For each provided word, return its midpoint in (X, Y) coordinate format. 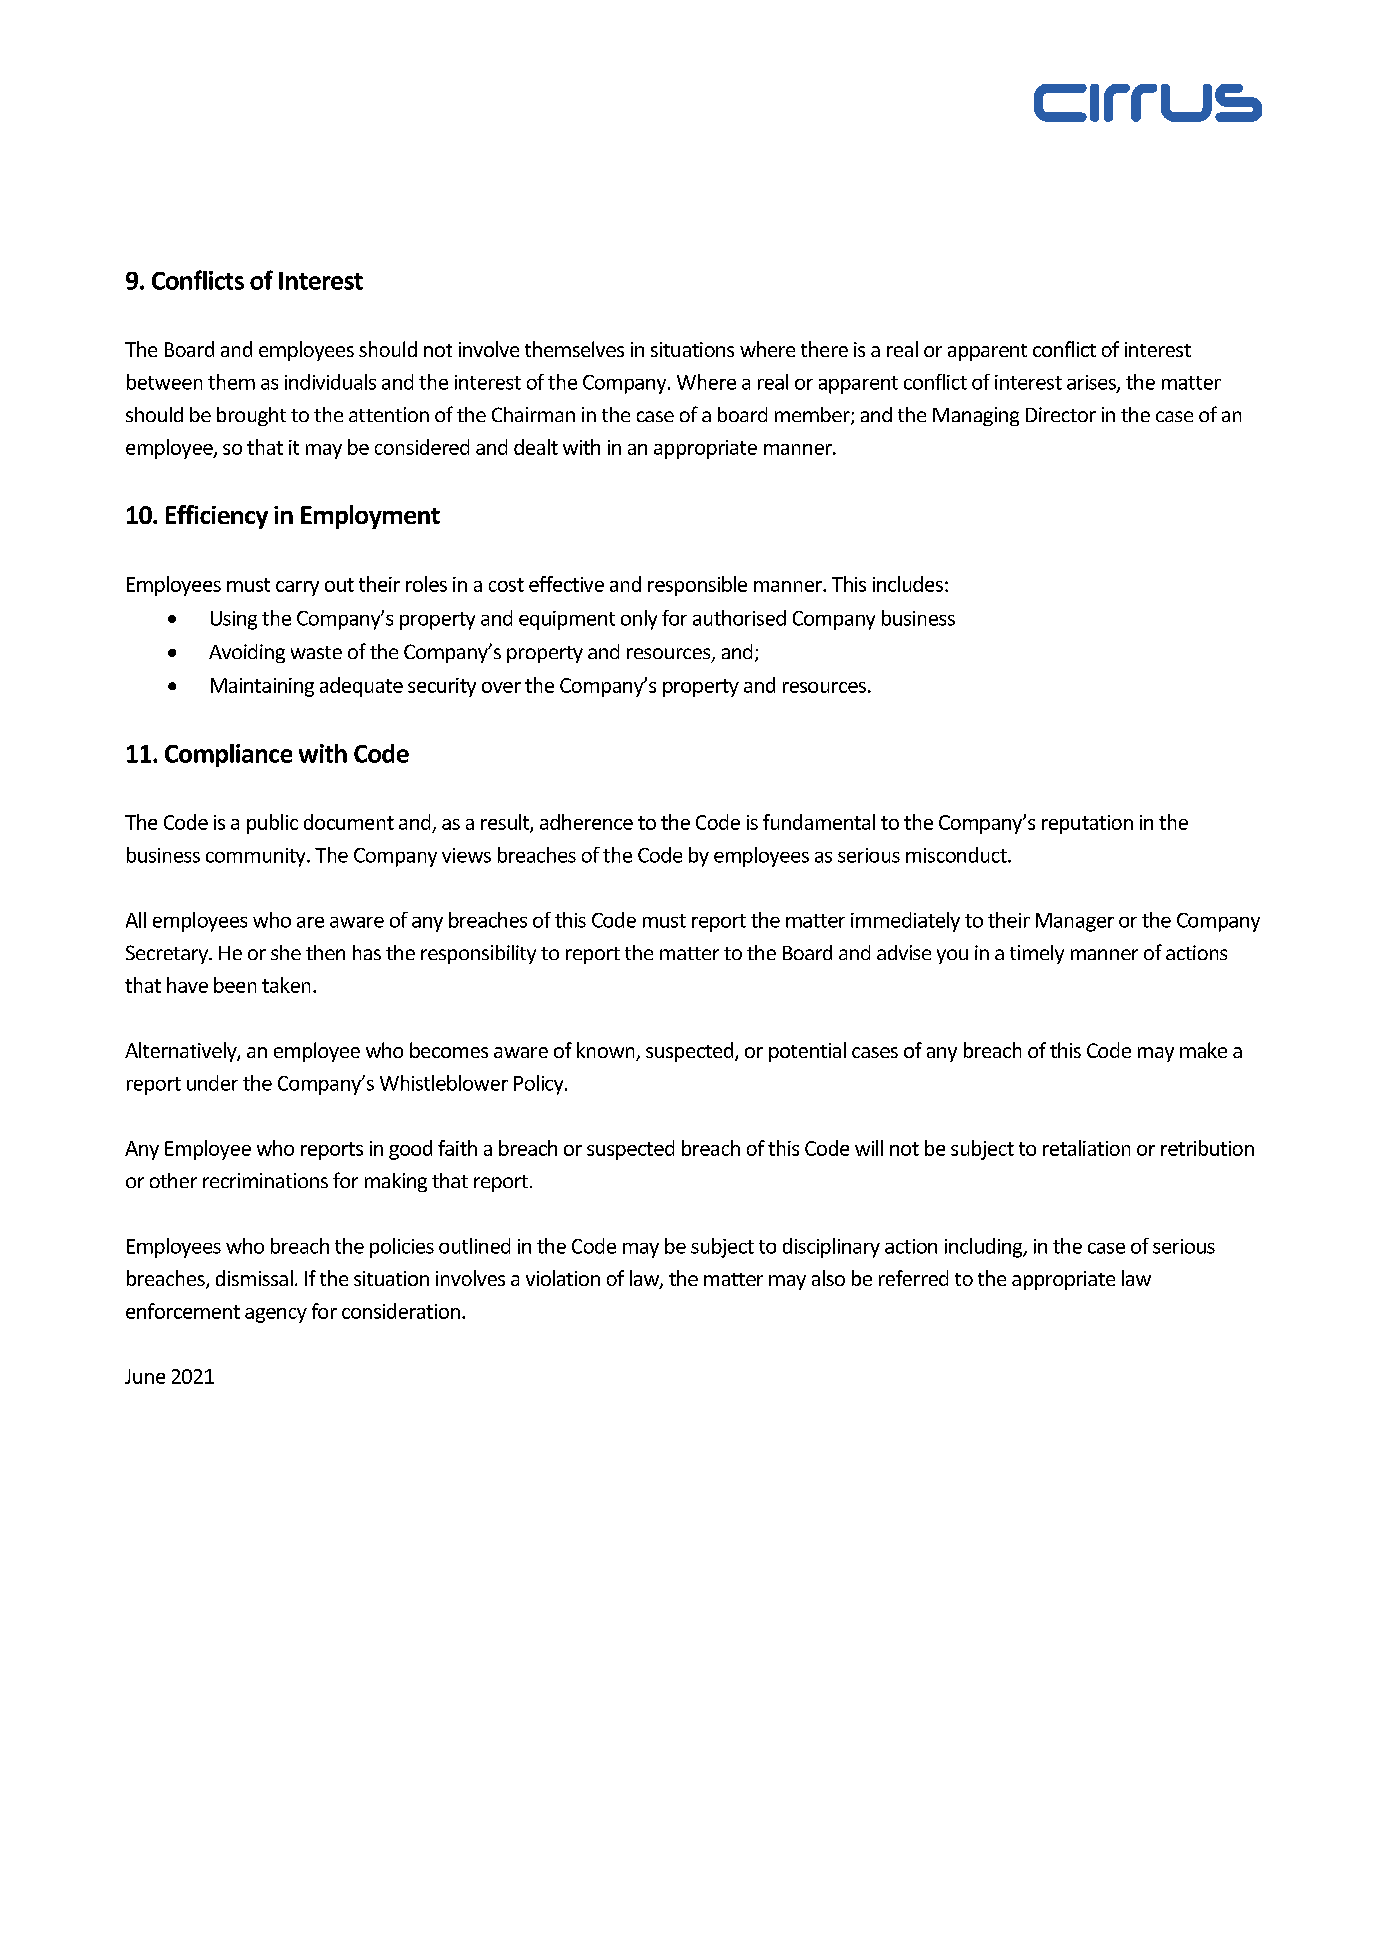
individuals (330, 382)
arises (1092, 383)
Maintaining (262, 687)
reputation (1087, 824)
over (501, 687)
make (1203, 1050)
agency (276, 1315)
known (607, 1051)
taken (286, 985)
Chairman (533, 414)
